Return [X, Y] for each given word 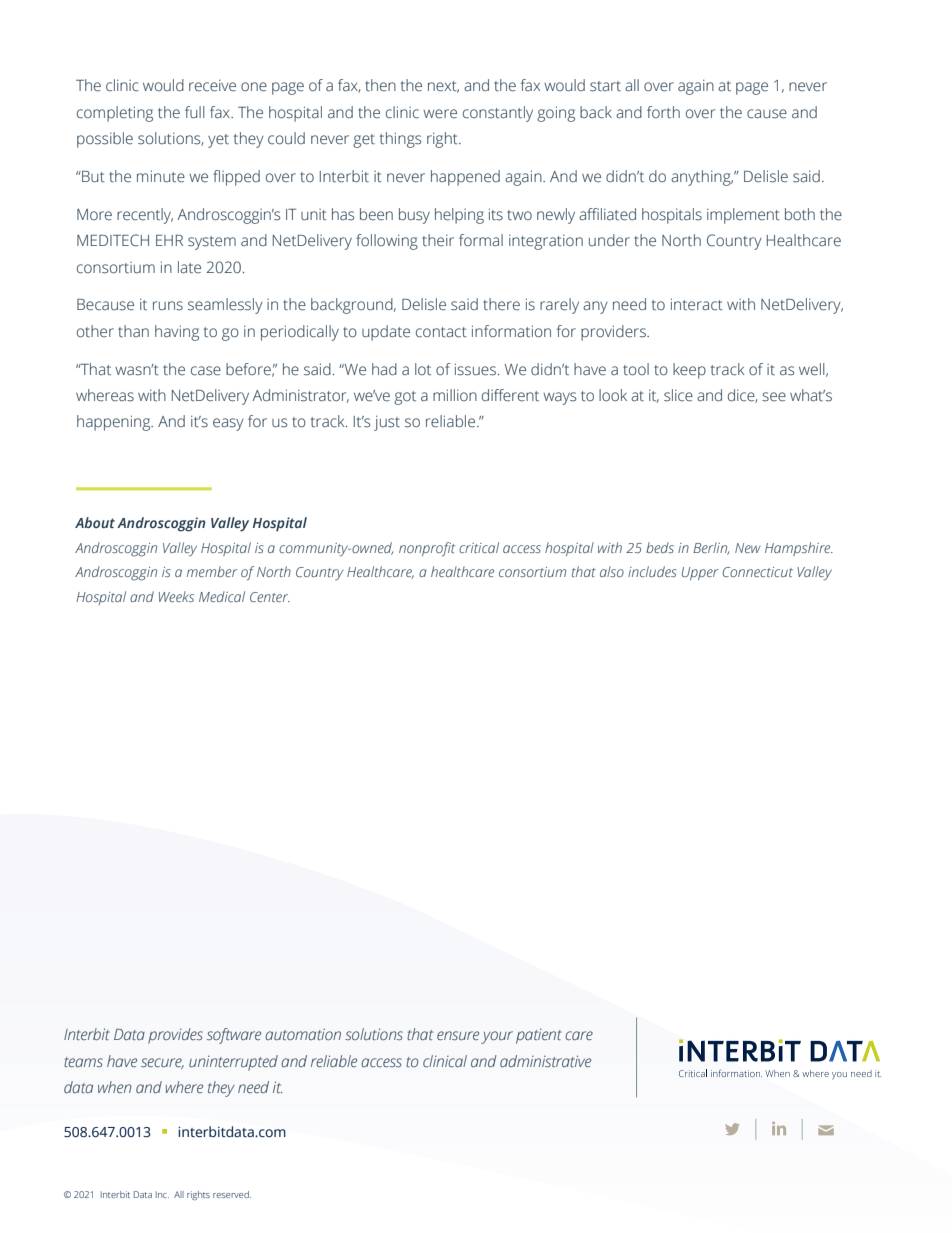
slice [678, 395]
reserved [232, 1194]
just [387, 423]
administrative [545, 1061]
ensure [458, 1035]
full [195, 112]
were [440, 114]
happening [115, 423]
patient [539, 1036]
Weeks [176, 596]
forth [663, 112]
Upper [700, 573]
